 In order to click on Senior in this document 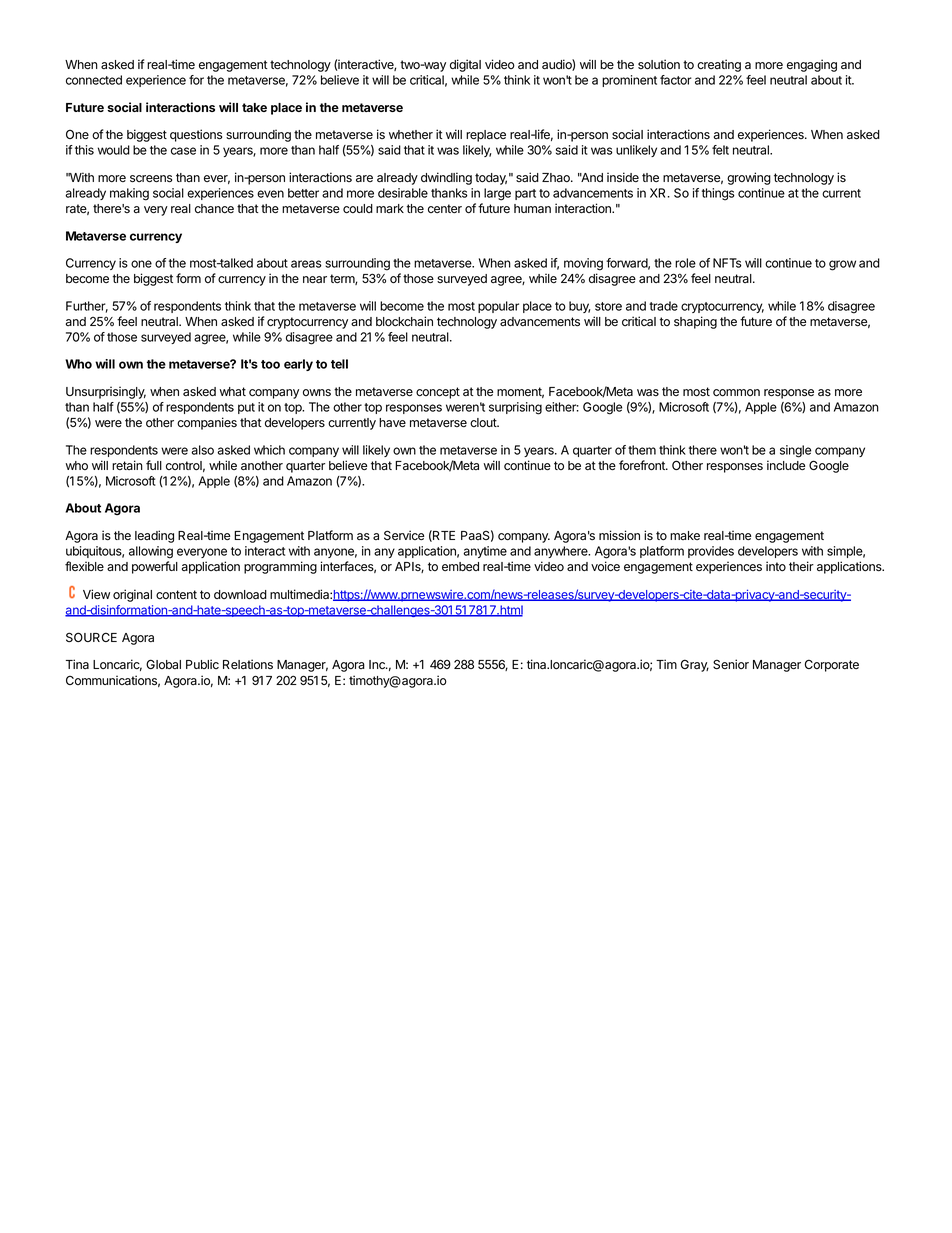, I will do `click(731, 664)`.
